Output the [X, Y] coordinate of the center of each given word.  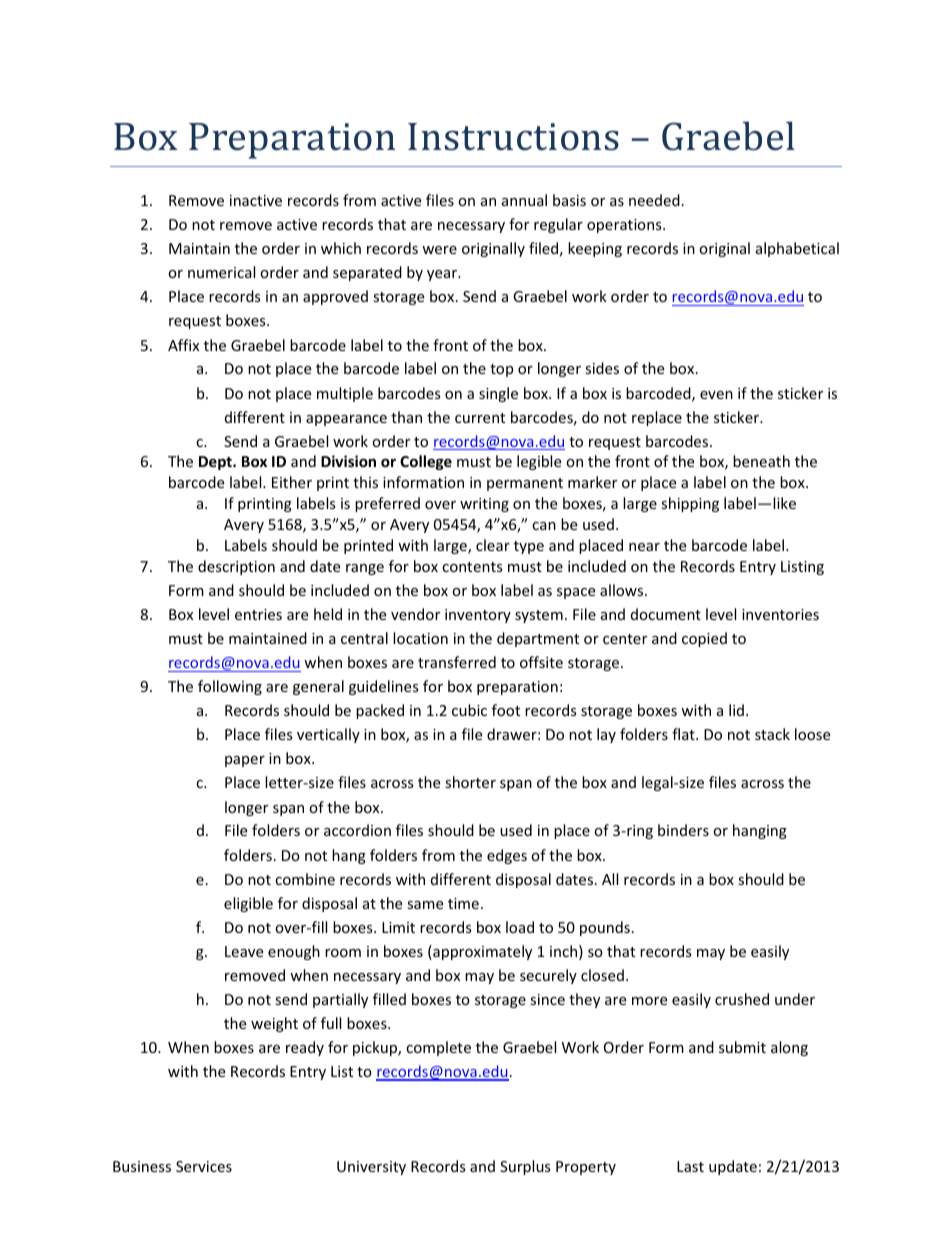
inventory [478, 616]
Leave [244, 951]
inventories [780, 614]
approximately [481, 952]
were [439, 250]
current [480, 418]
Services [204, 1166]
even [716, 395]
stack [772, 734]
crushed [742, 999]
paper [245, 761]
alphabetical [797, 249]
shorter [470, 782]
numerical [221, 272]
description [236, 567]
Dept [216, 463]
